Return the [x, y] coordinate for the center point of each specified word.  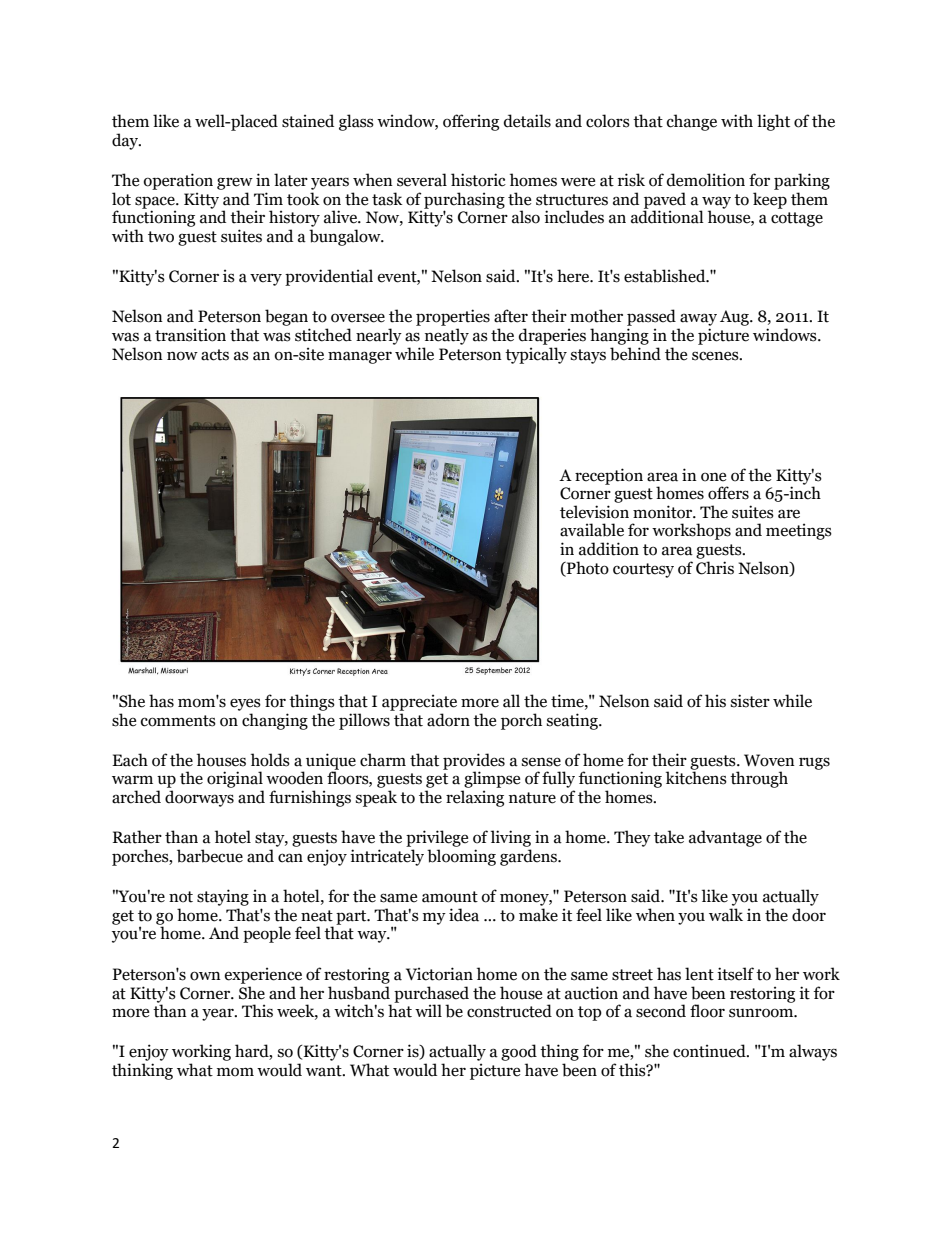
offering [471, 122]
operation [178, 181]
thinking [142, 1071]
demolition [706, 180]
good [519, 1052]
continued [710, 1051]
